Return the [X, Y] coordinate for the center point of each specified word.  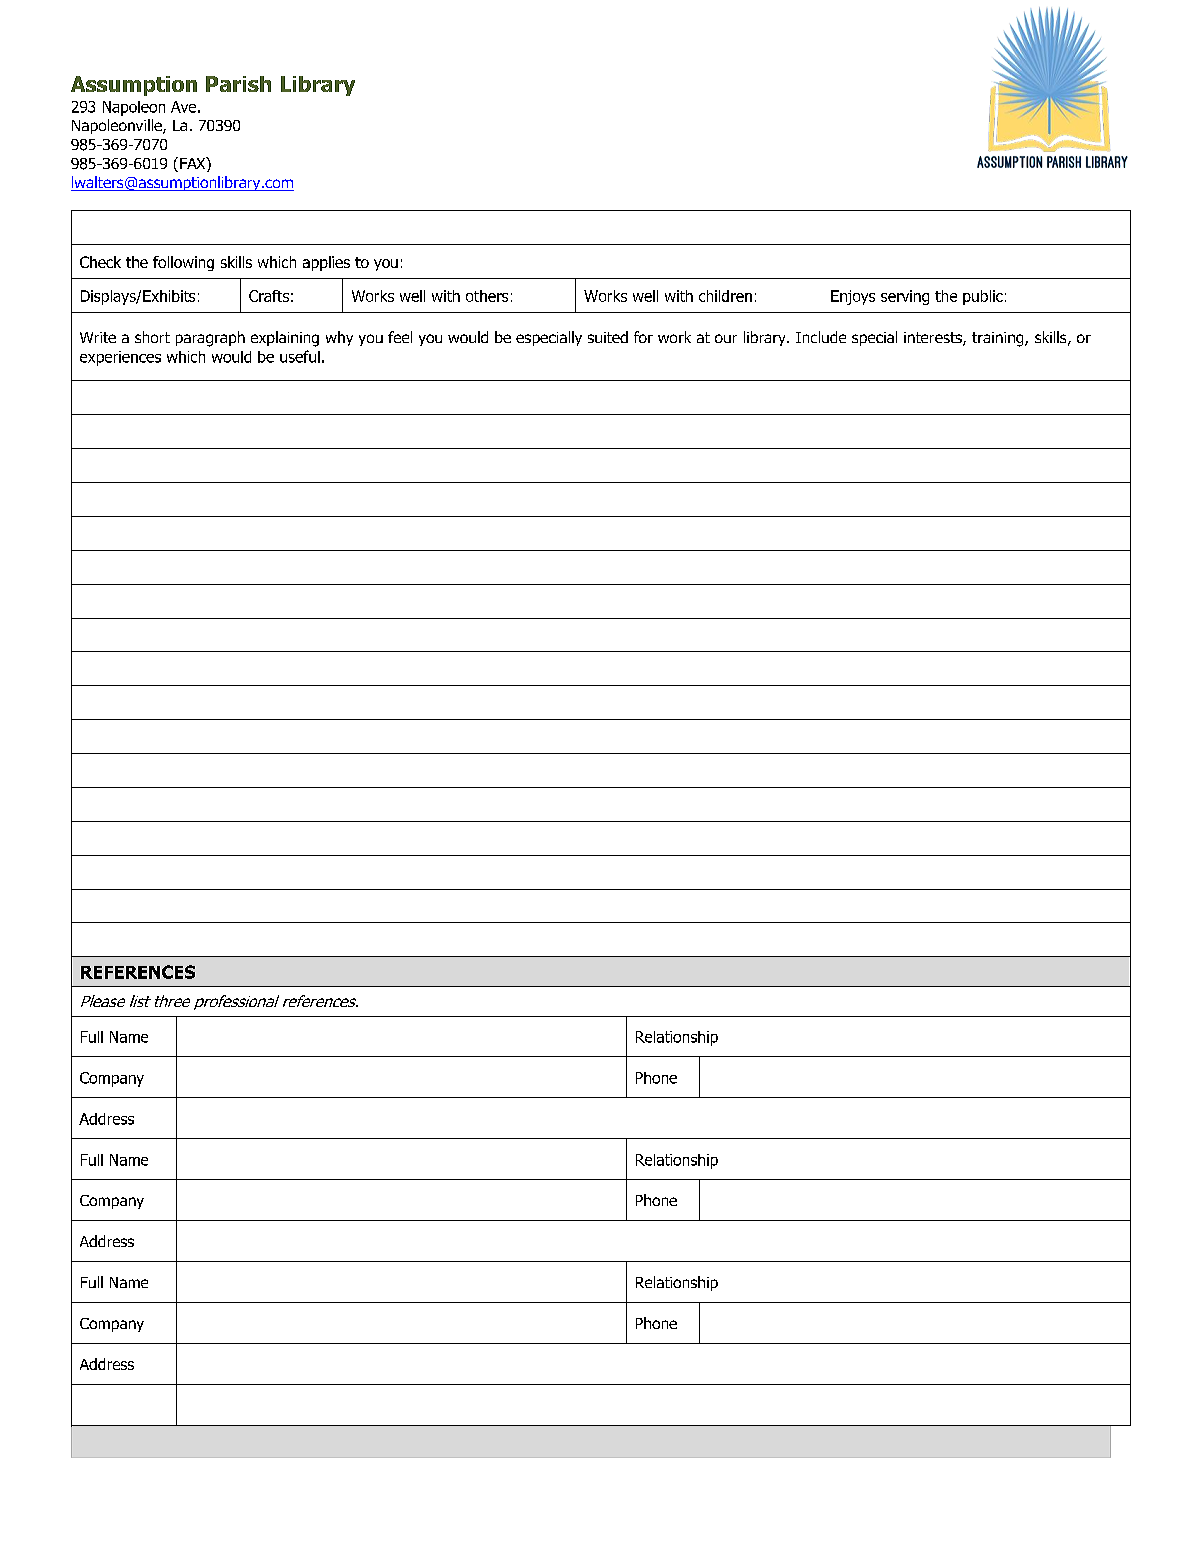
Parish [238, 84]
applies [326, 263]
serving [905, 297]
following [183, 263]
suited [608, 337]
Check [100, 262]
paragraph [210, 339]
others [487, 296]
